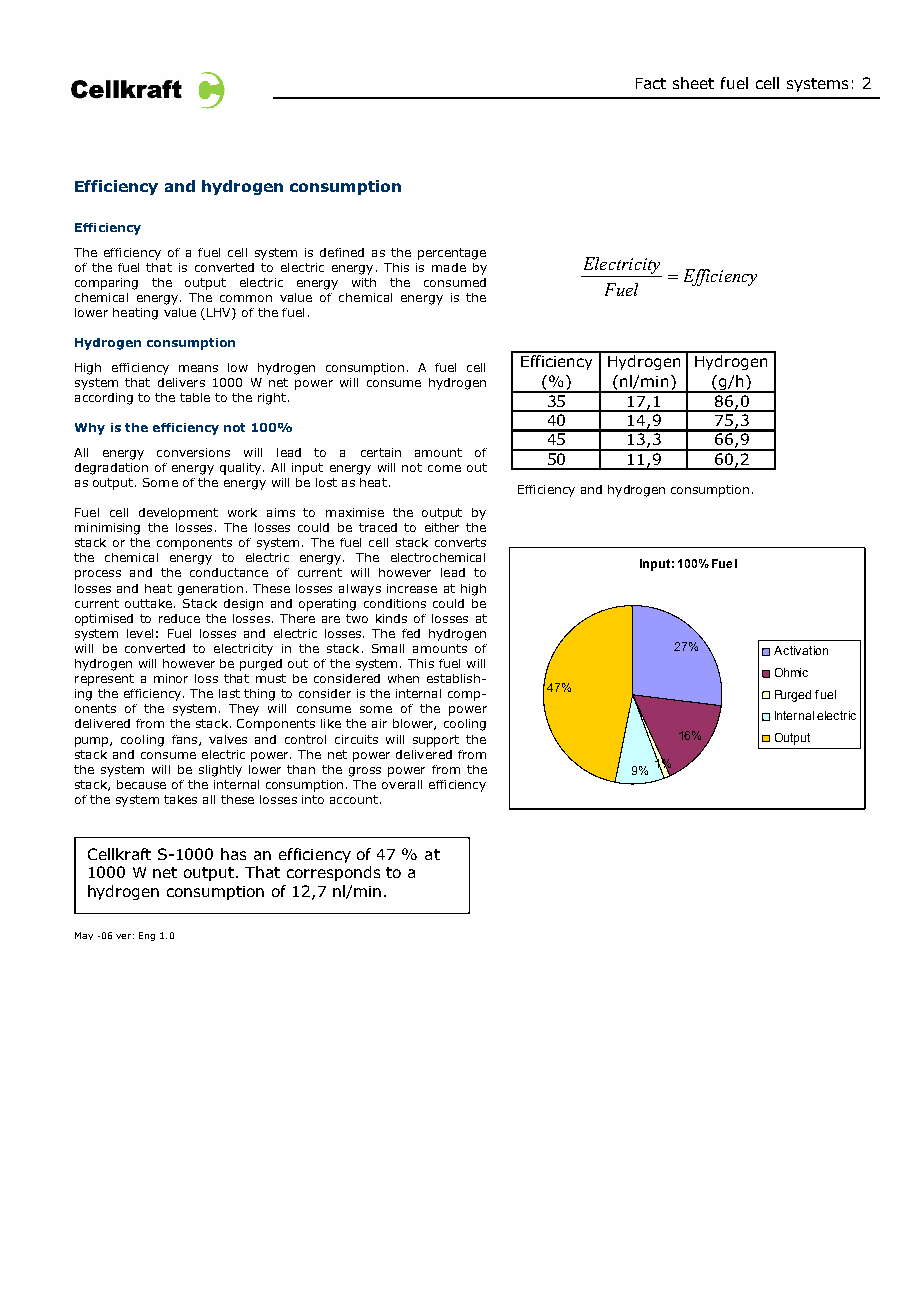 The image size is (924, 1308). What do you see at coordinates (436, 741) in the page?
I see `support` at bounding box center [436, 741].
